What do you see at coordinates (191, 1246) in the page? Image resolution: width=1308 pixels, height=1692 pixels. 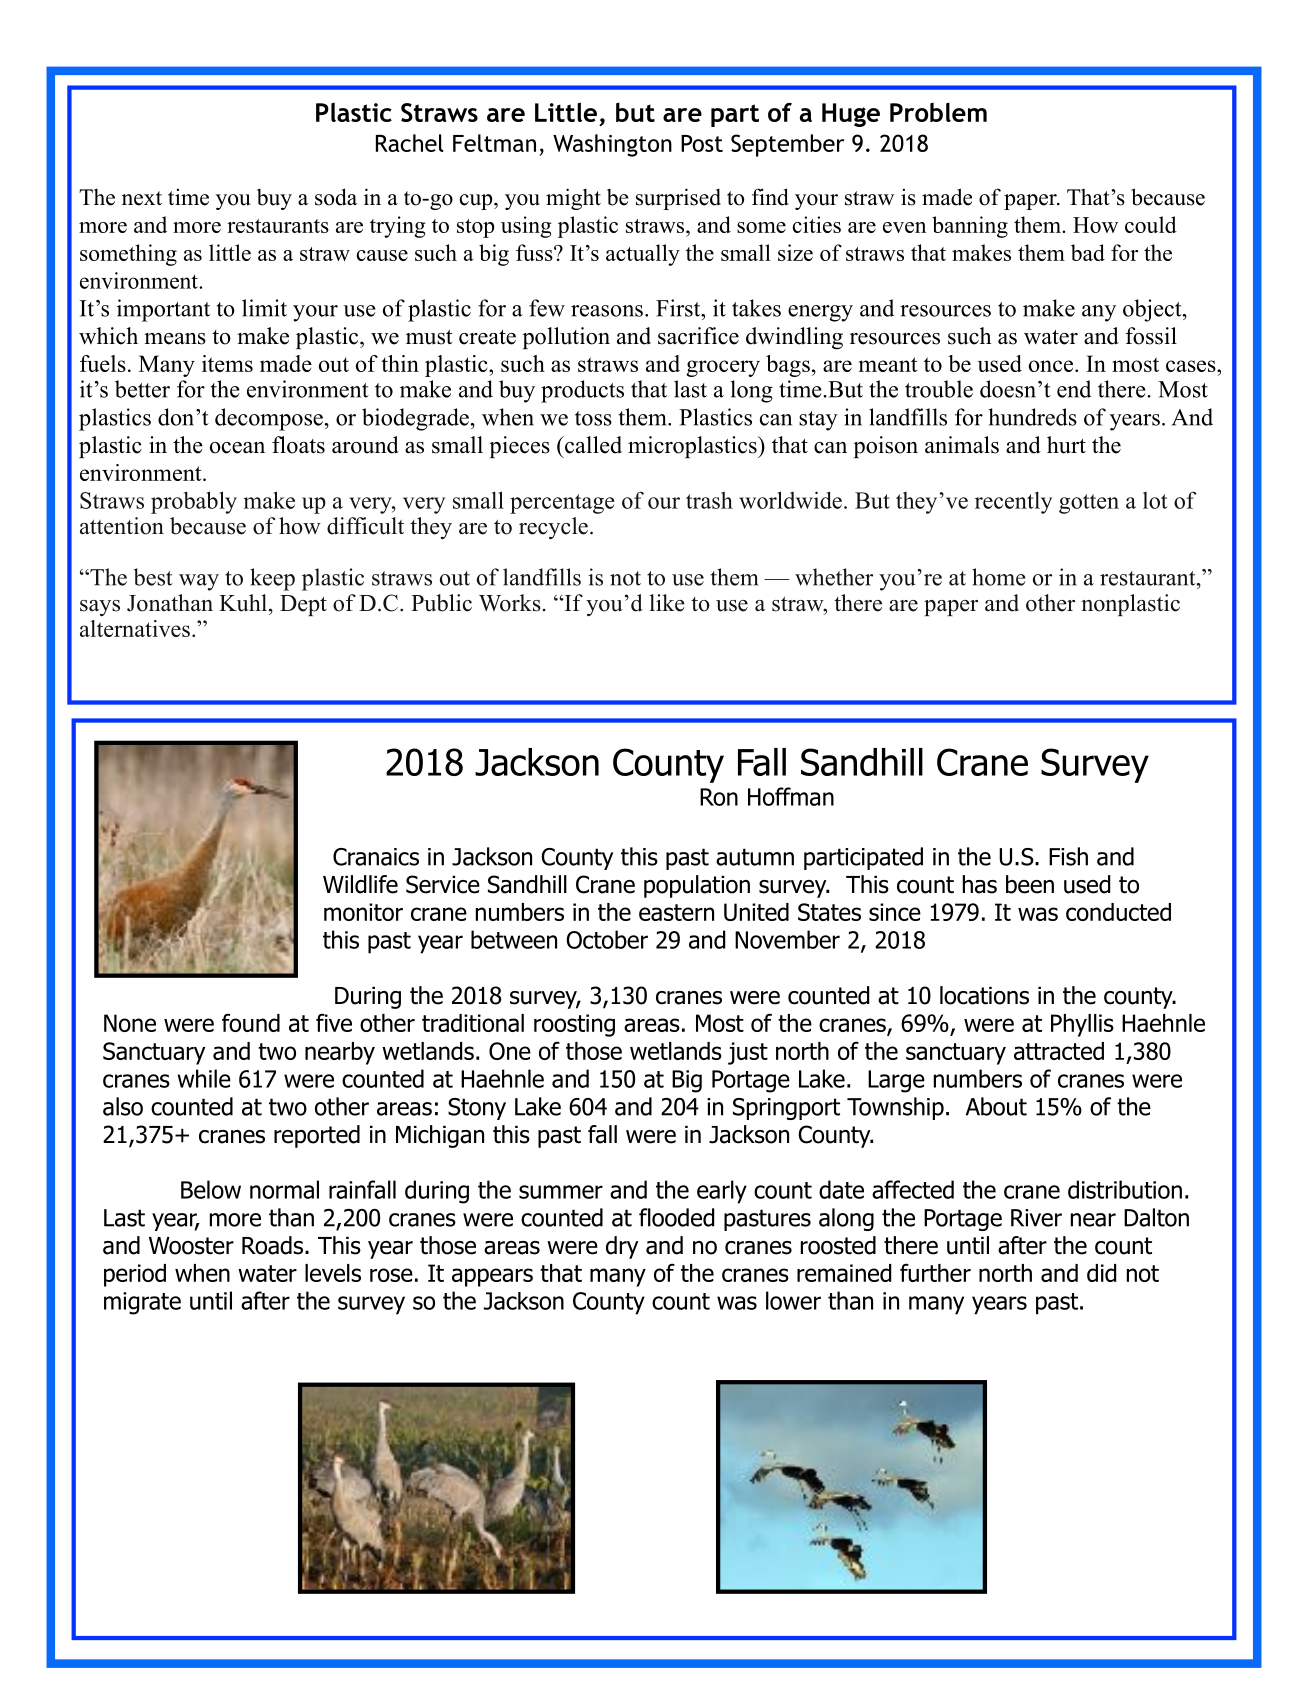 I see `Wooster` at bounding box center [191, 1246].
